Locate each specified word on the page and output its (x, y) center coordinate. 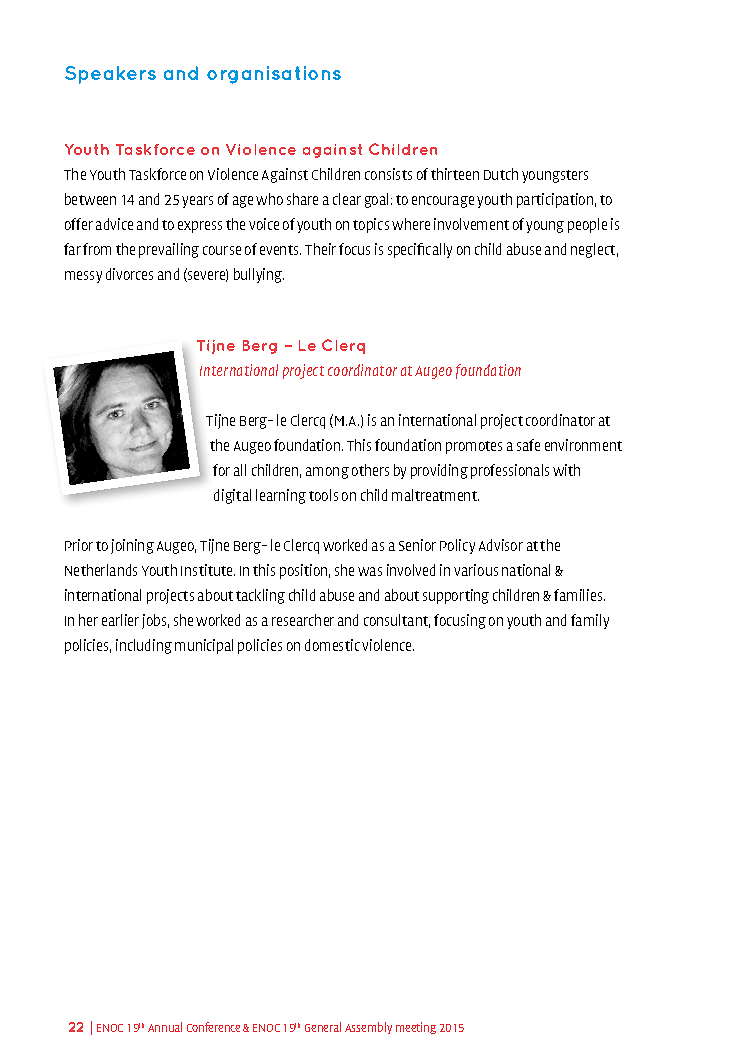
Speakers (110, 75)
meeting (416, 1028)
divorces (129, 274)
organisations (274, 75)
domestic (332, 645)
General (323, 1027)
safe (528, 445)
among (327, 473)
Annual (165, 1027)
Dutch (501, 174)
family (590, 621)
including (144, 646)
